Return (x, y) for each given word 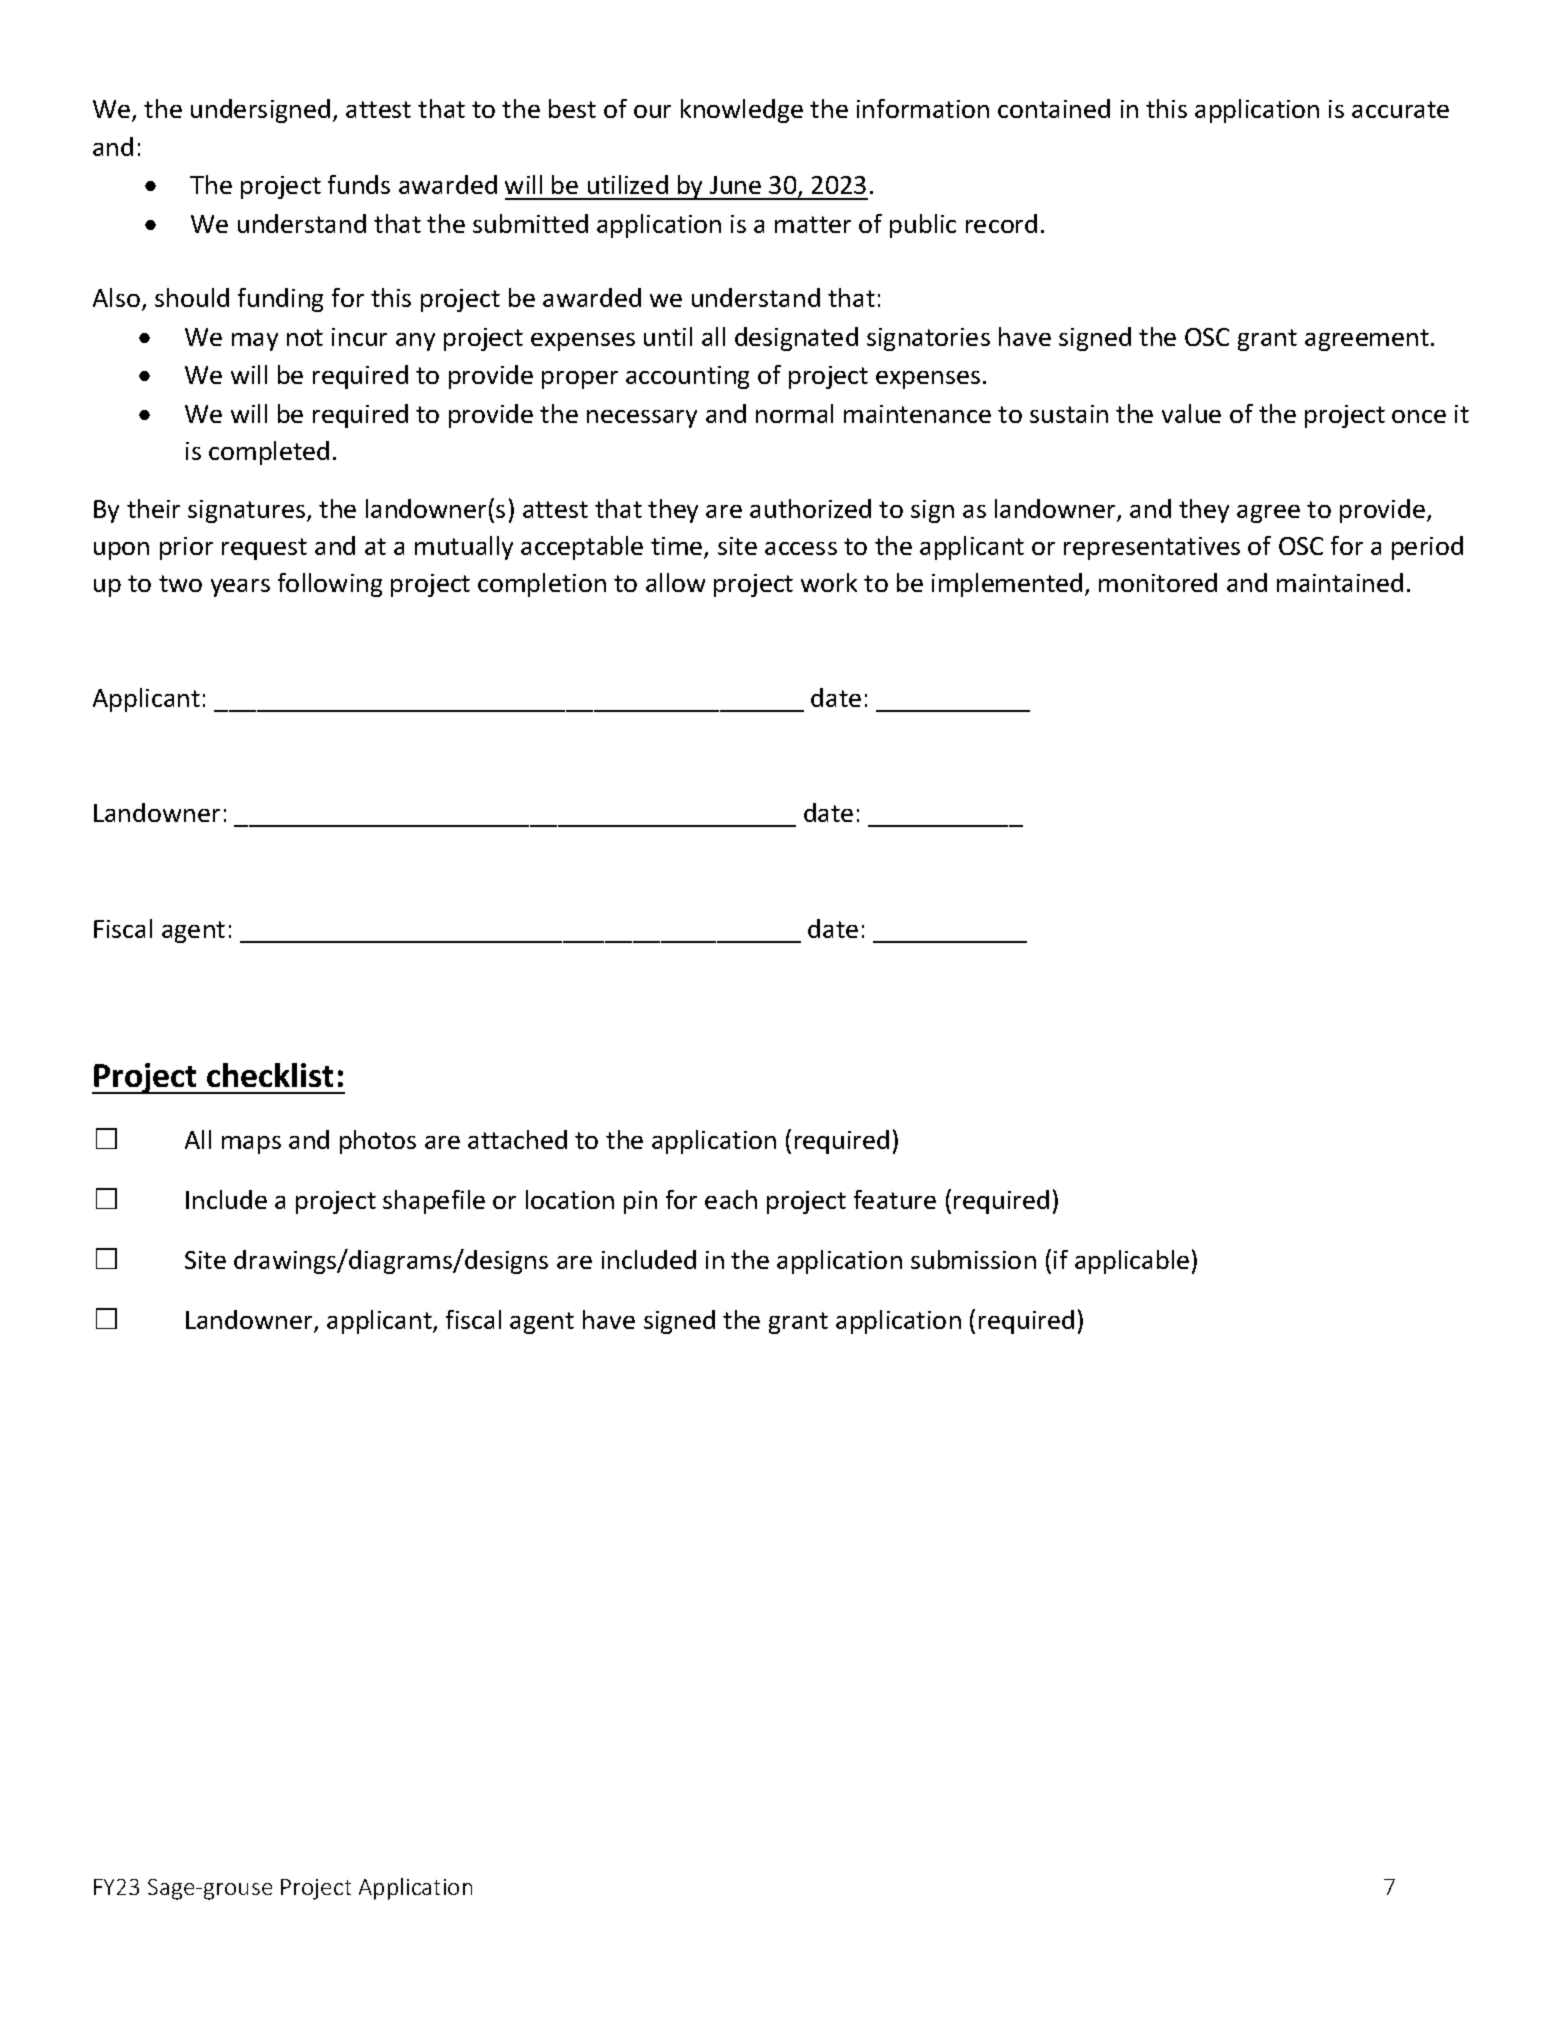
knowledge (742, 111)
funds (359, 184)
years (240, 588)
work (829, 582)
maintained (1340, 582)
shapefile (434, 1202)
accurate (1400, 109)
